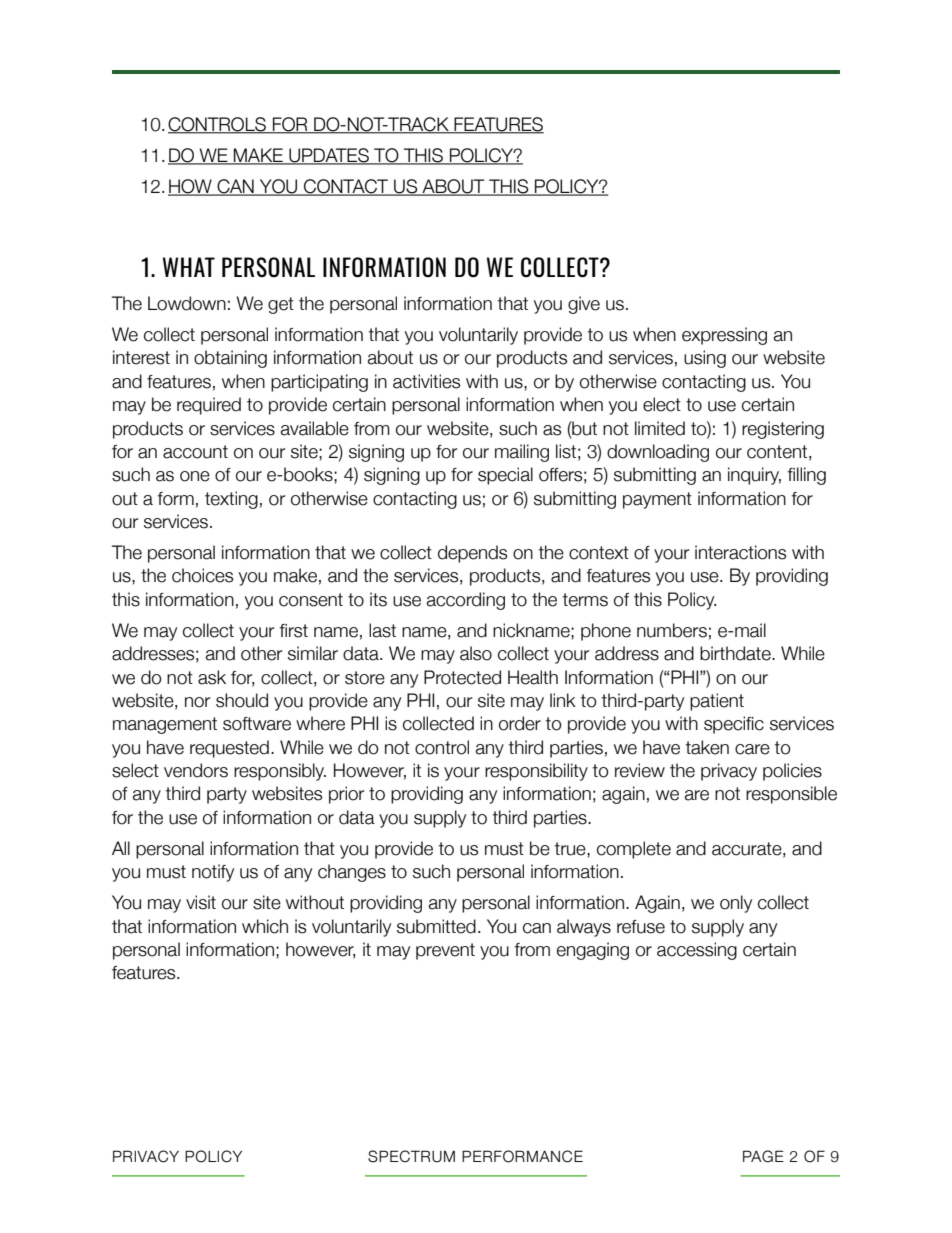  What do you see at coordinates (445, 951) in the image?
I see `prevent` at bounding box center [445, 951].
